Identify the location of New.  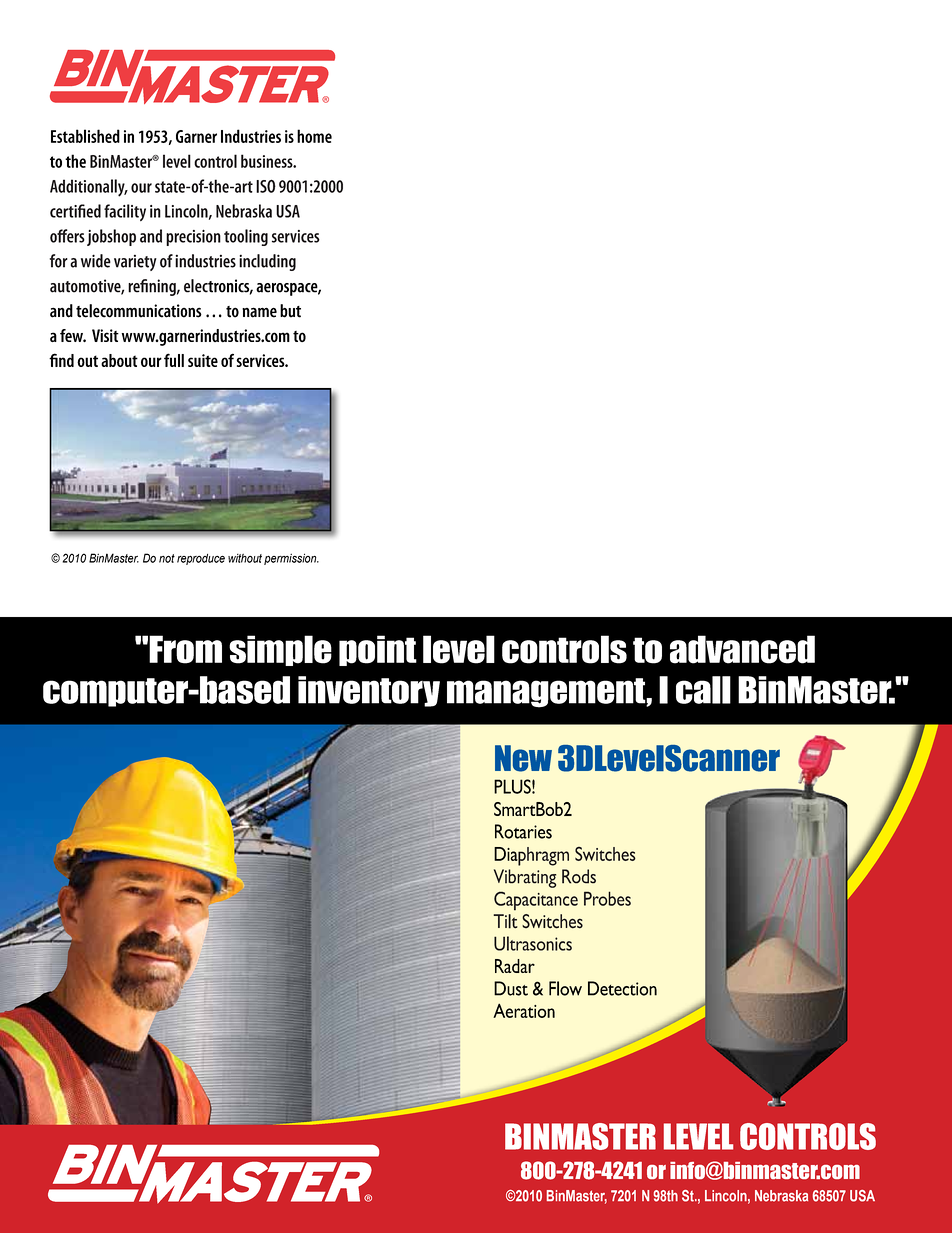
(523, 758).
